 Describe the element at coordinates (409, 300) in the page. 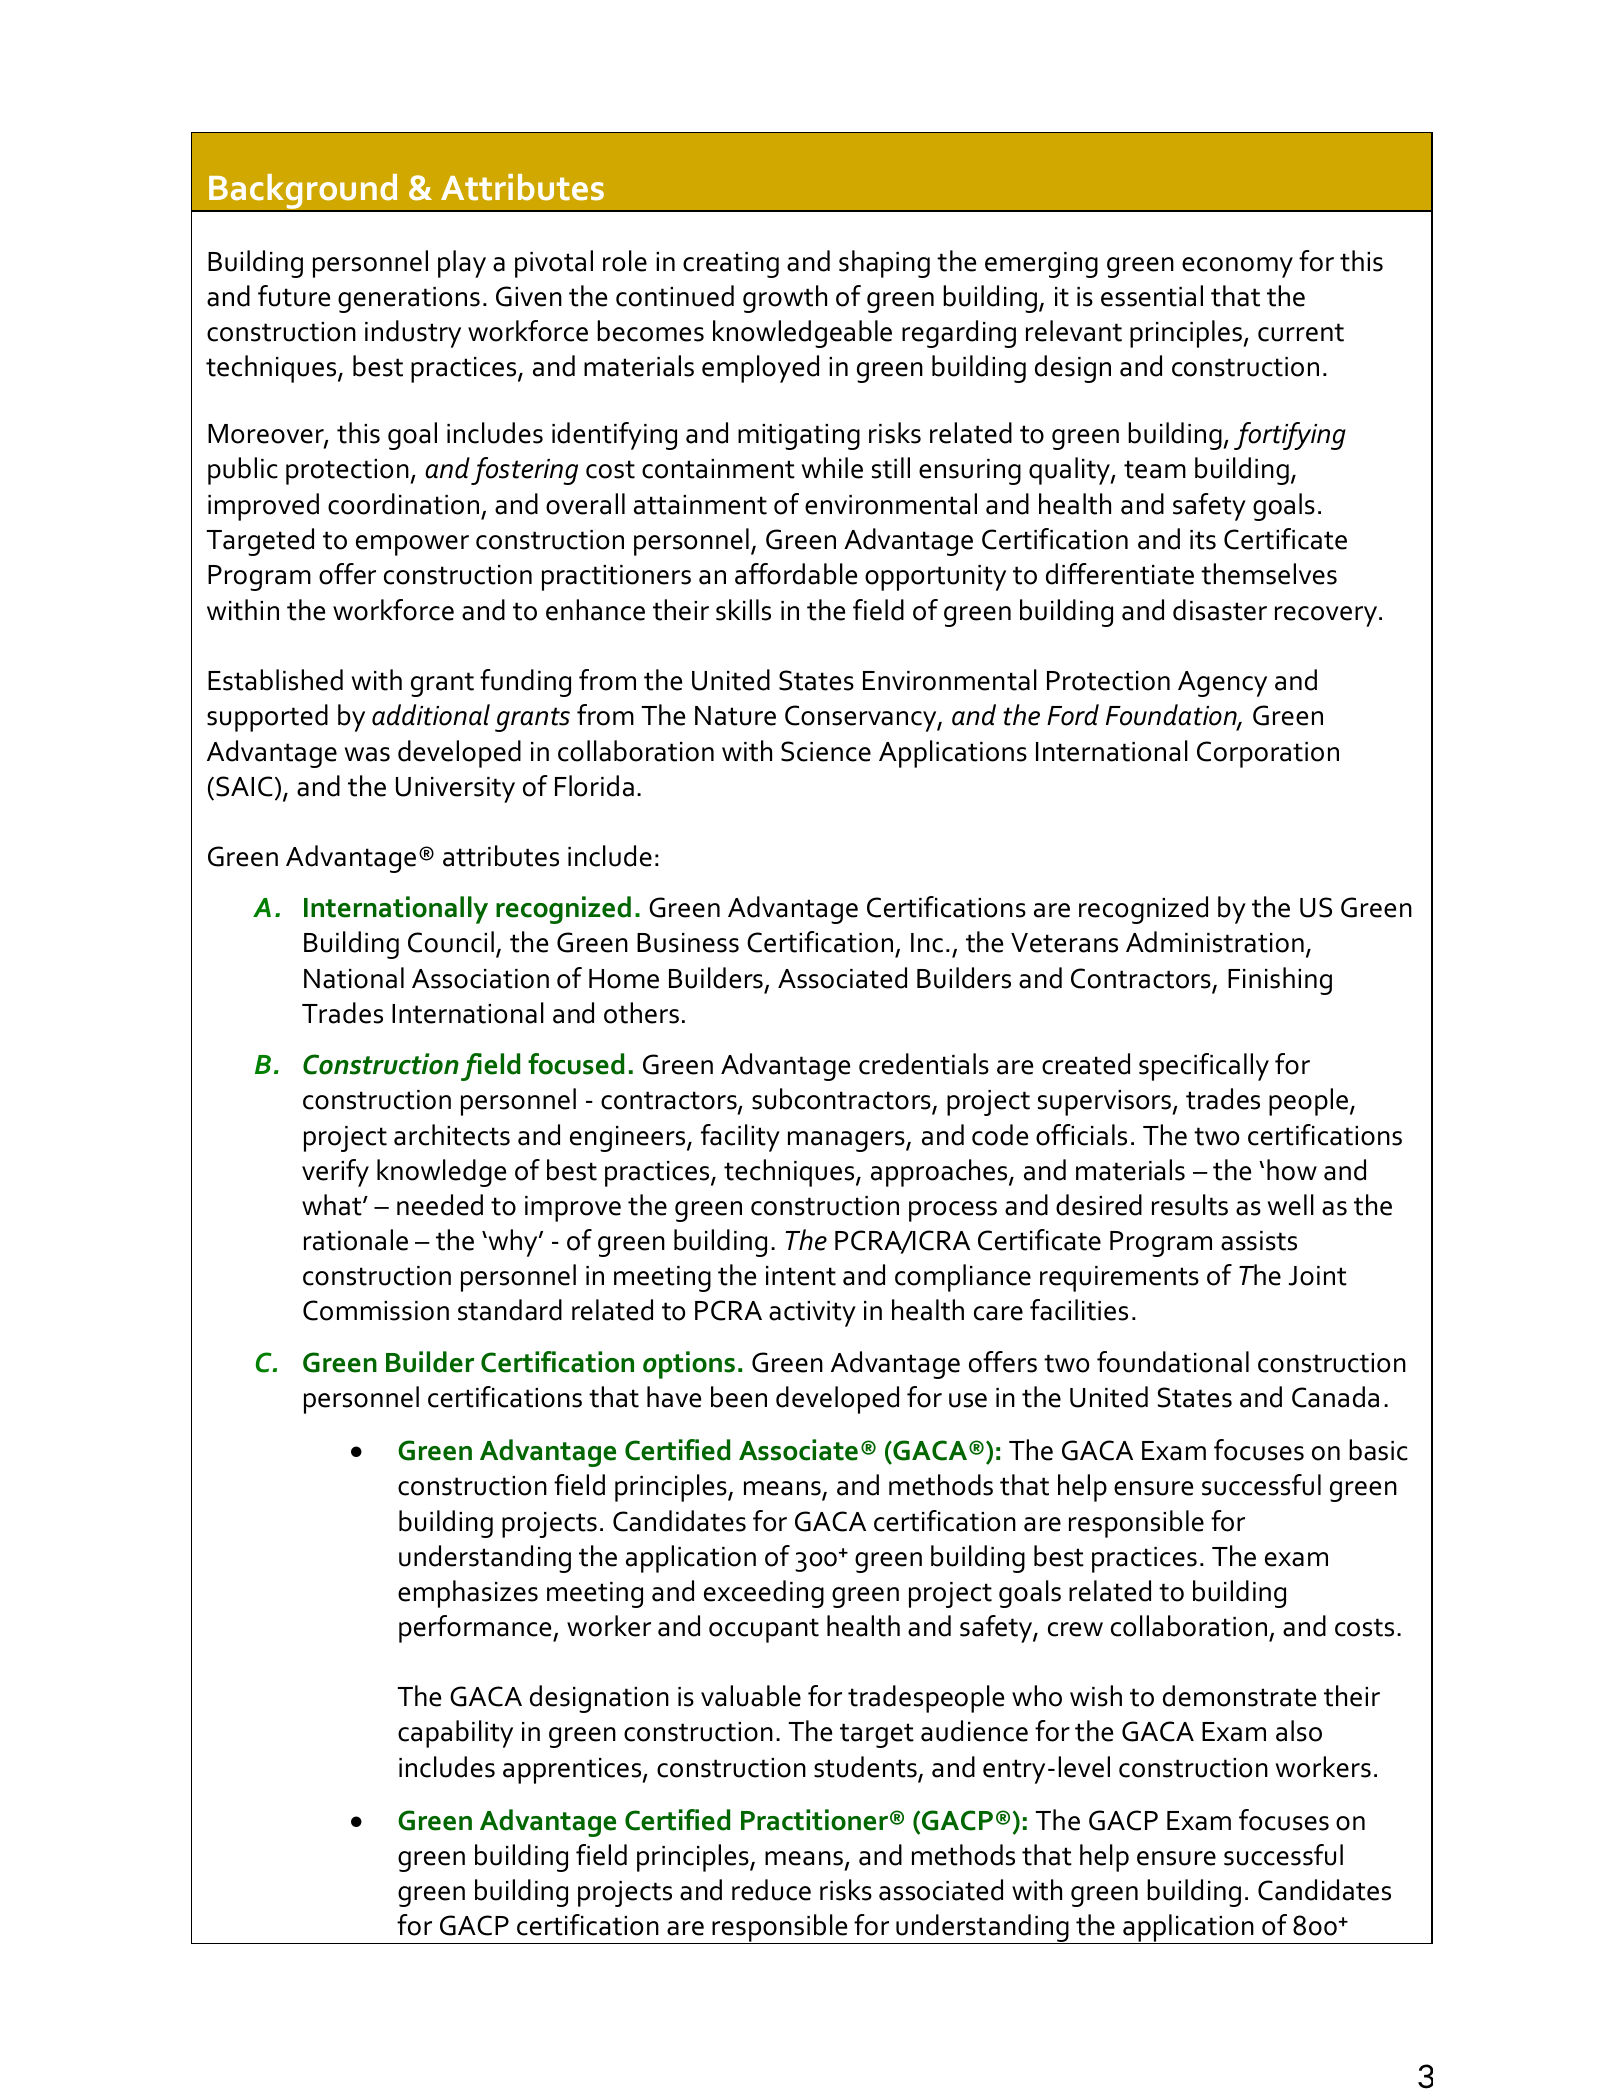

I see `generations` at that location.
